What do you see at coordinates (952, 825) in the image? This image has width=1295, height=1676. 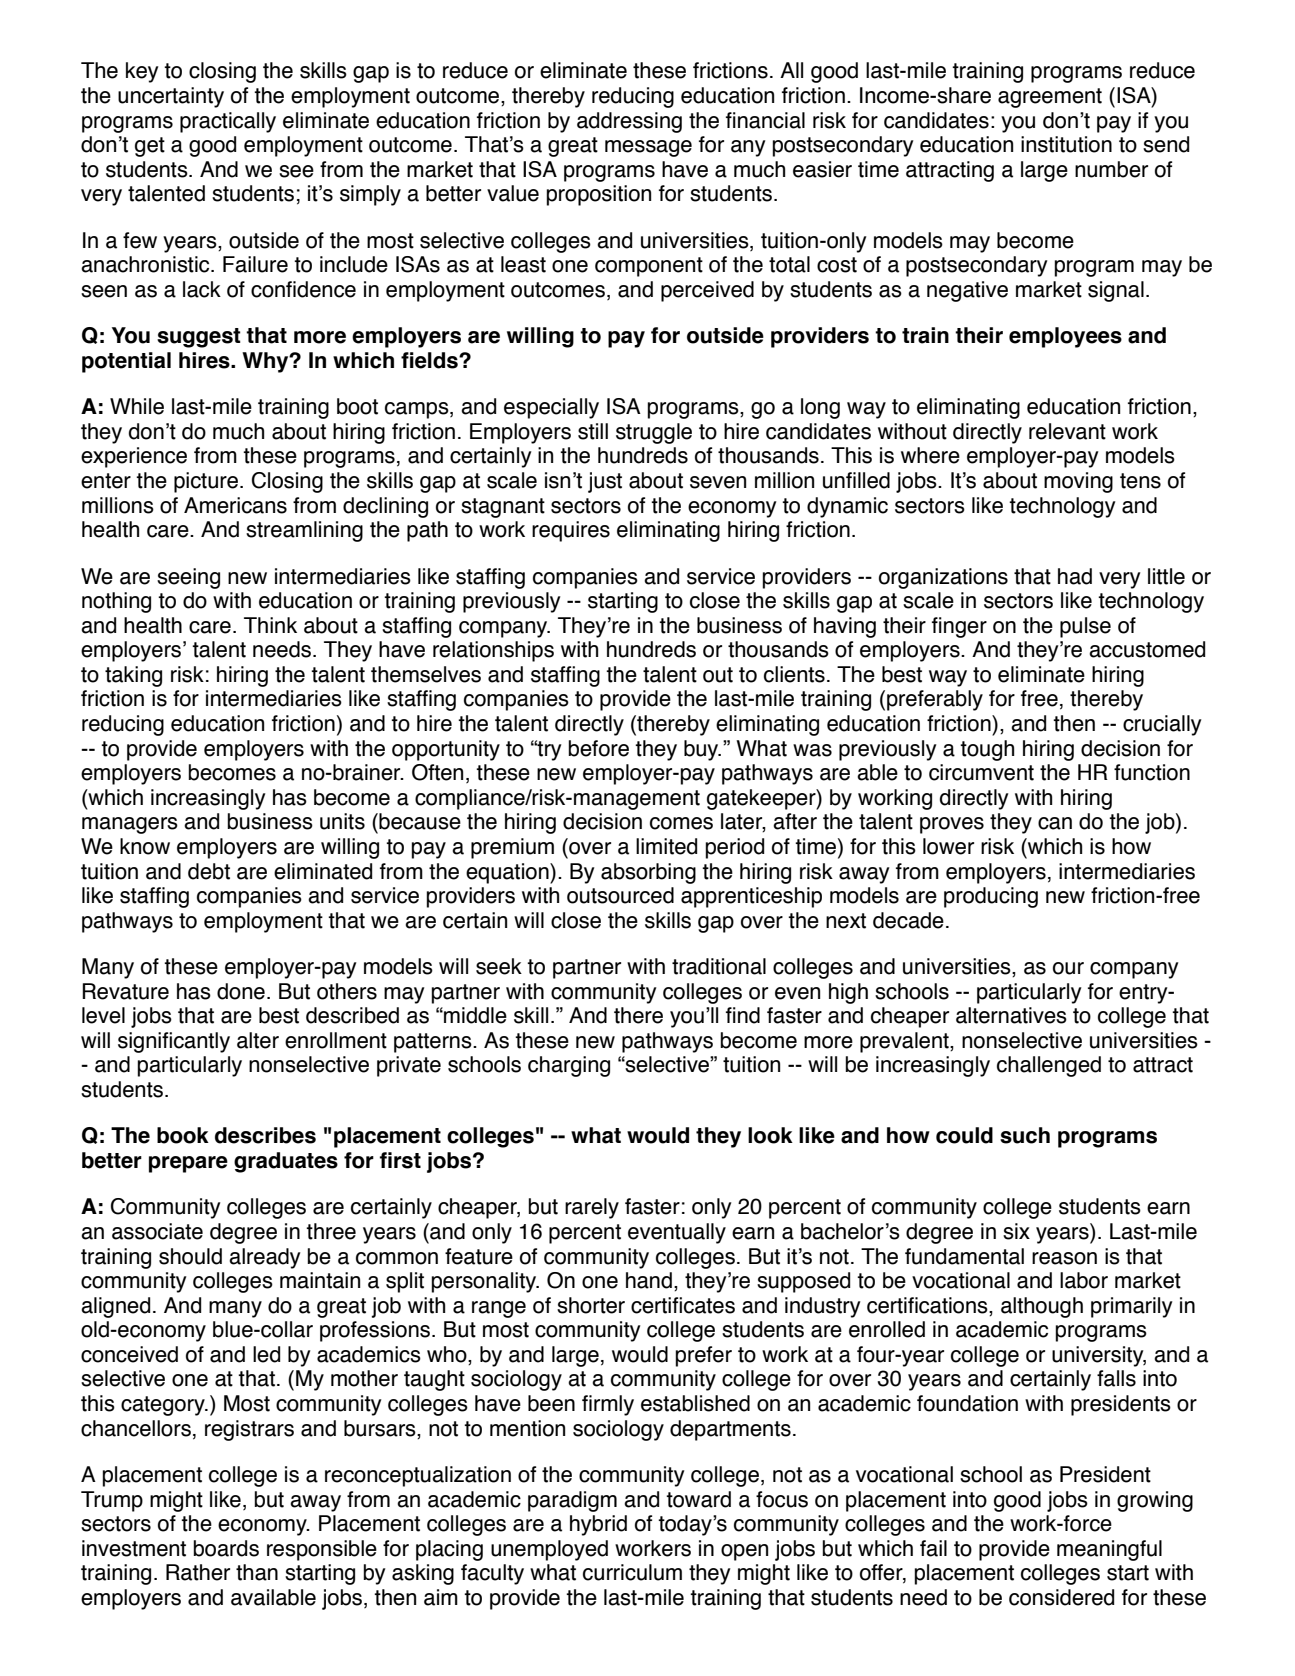 I see `proves` at bounding box center [952, 825].
